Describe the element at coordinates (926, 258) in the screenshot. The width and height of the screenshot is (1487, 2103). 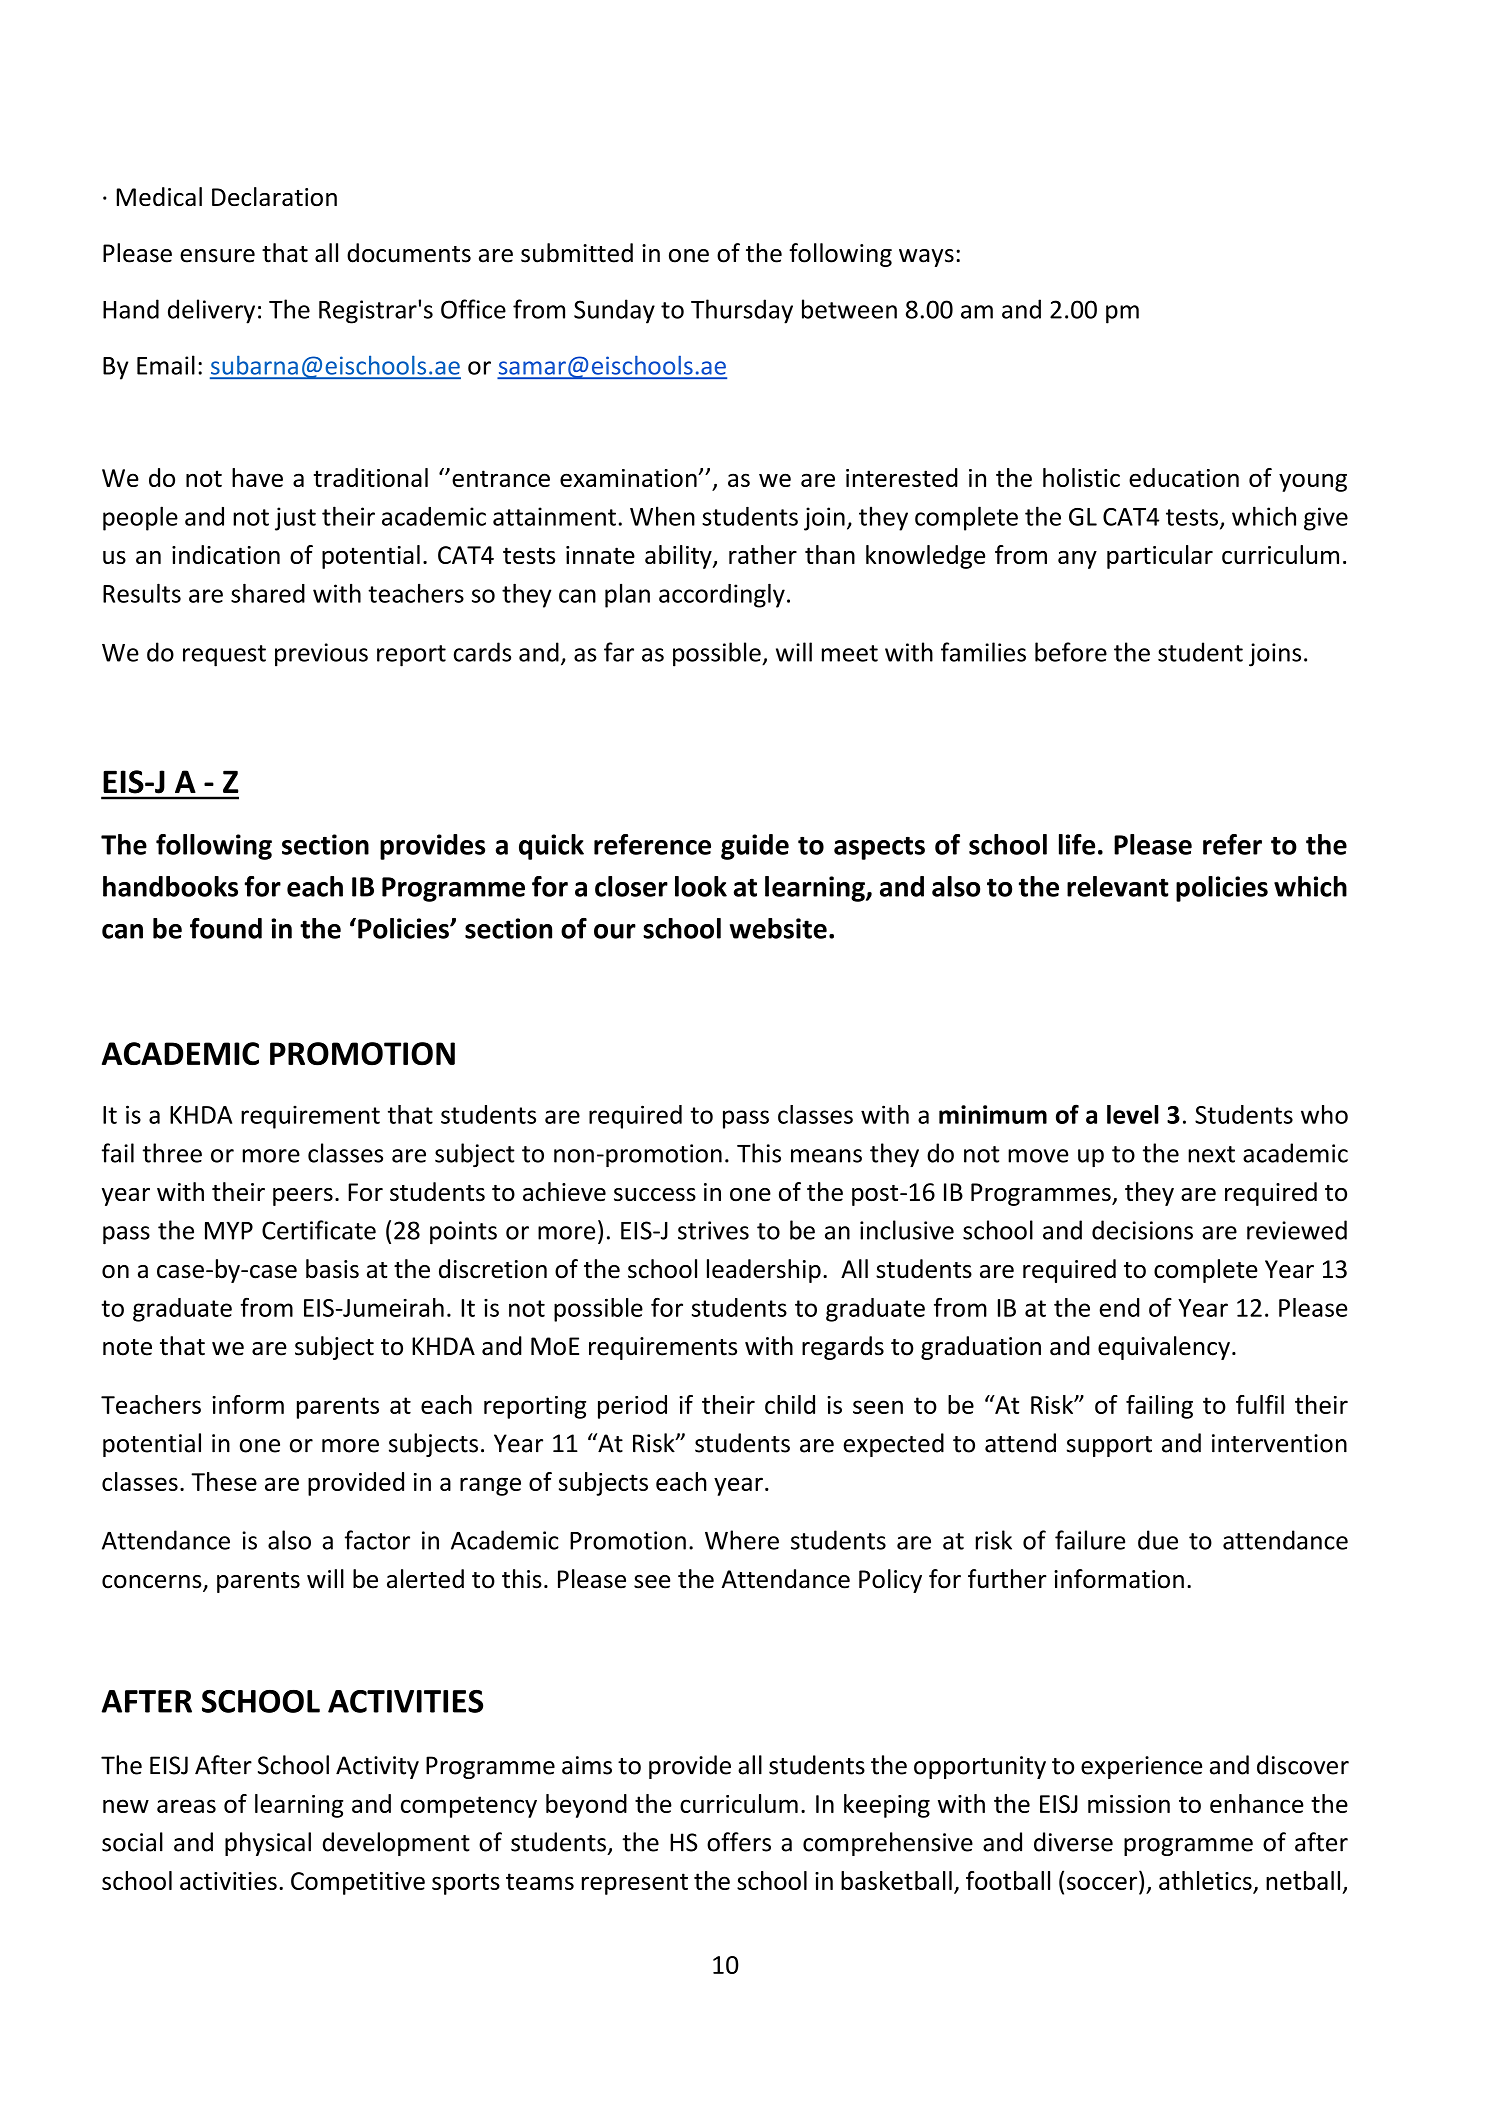
I see `ways` at that location.
